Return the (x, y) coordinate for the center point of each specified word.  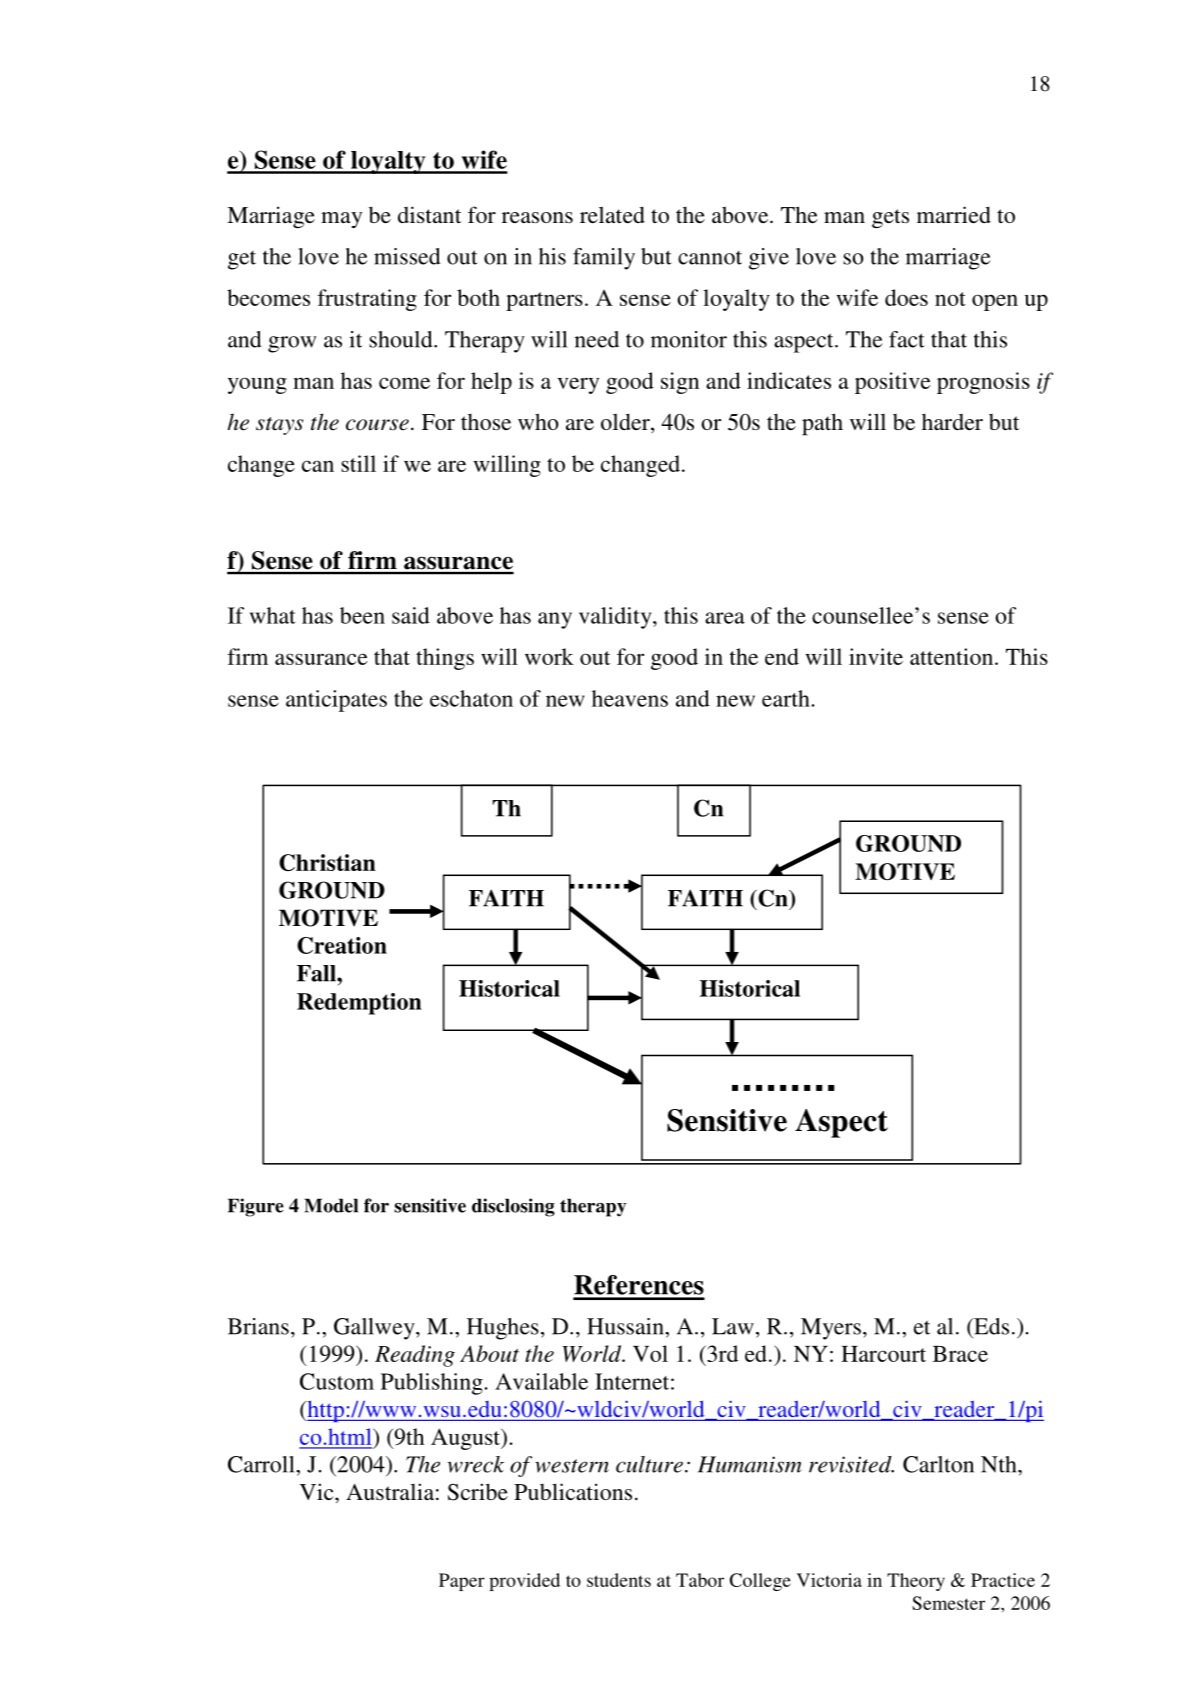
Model (331, 1205)
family (604, 259)
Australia (390, 1491)
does (906, 297)
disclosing (513, 1207)
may (341, 220)
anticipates (336, 701)
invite (876, 656)
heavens (630, 698)
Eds (990, 1326)
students (619, 1580)
